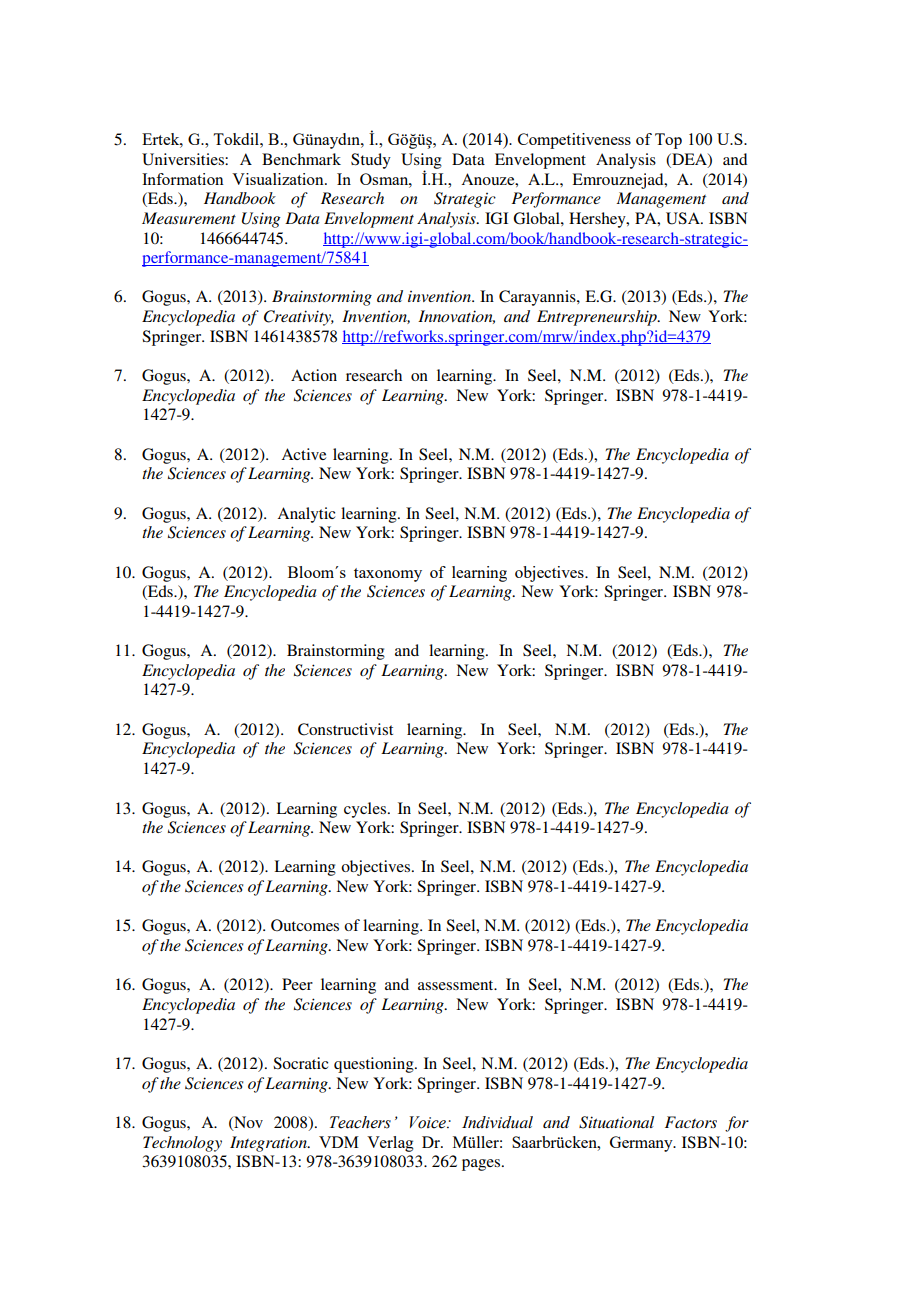 This screenshot has width=924, height=1308. What do you see at coordinates (457, 985) in the screenshot?
I see `assessment` at bounding box center [457, 985].
